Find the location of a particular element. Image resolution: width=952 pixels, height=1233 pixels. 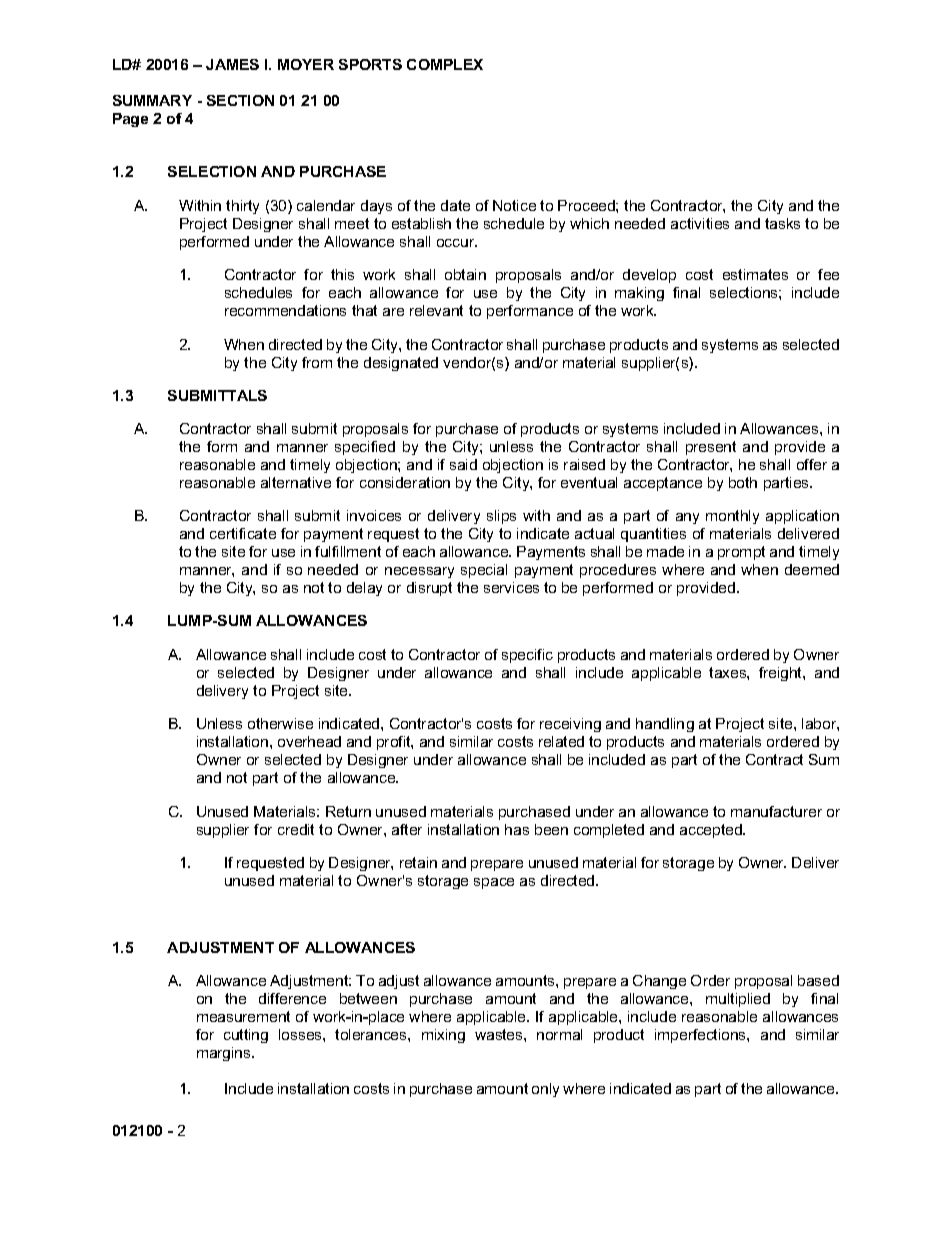

COMPLEX is located at coordinates (445, 64).
